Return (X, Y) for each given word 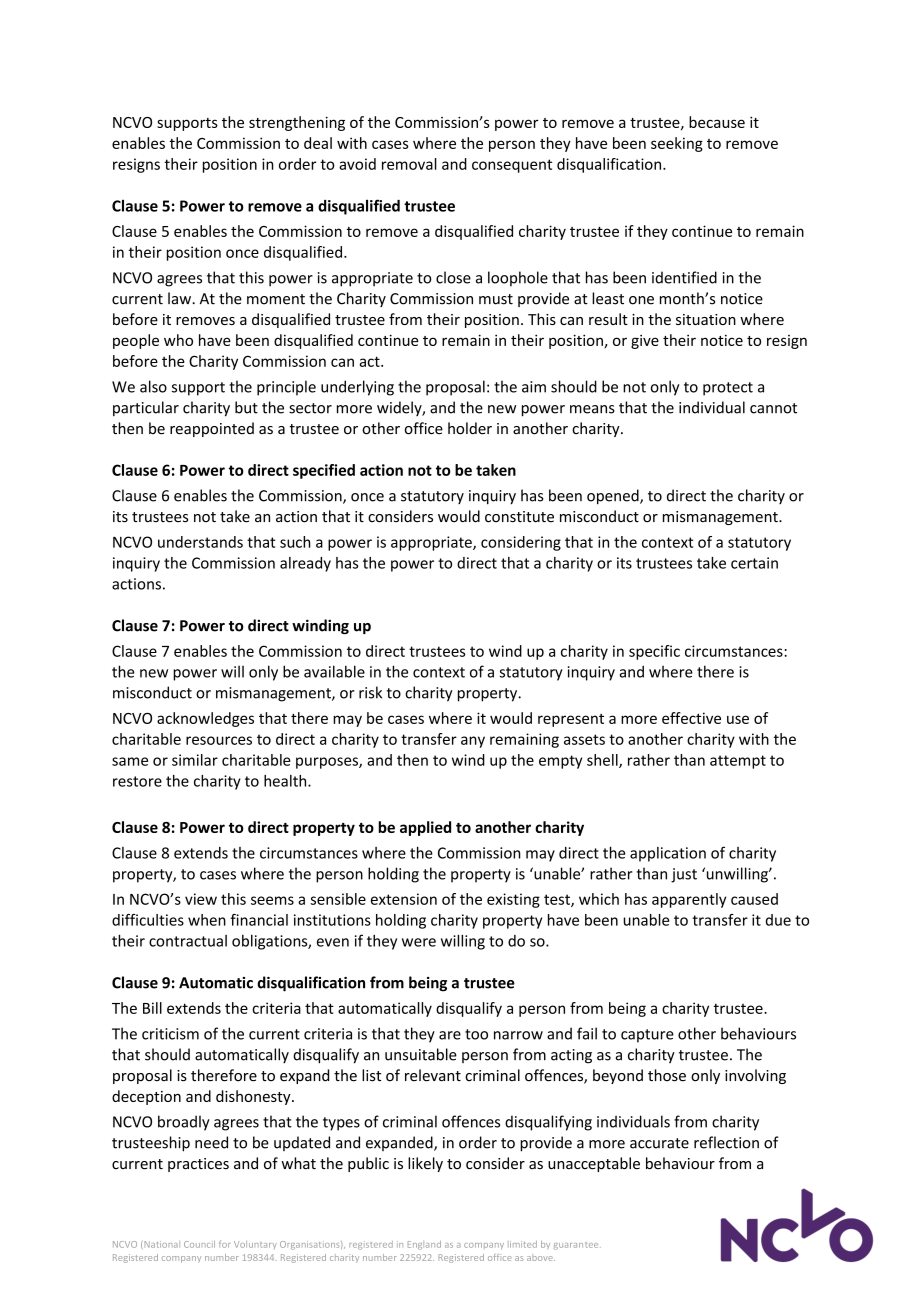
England (424, 1245)
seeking (677, 144)
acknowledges (205, 719)
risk (370, 692)
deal (318, 143)
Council (199, 1244)
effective (691, 718)
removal (409, 164)
